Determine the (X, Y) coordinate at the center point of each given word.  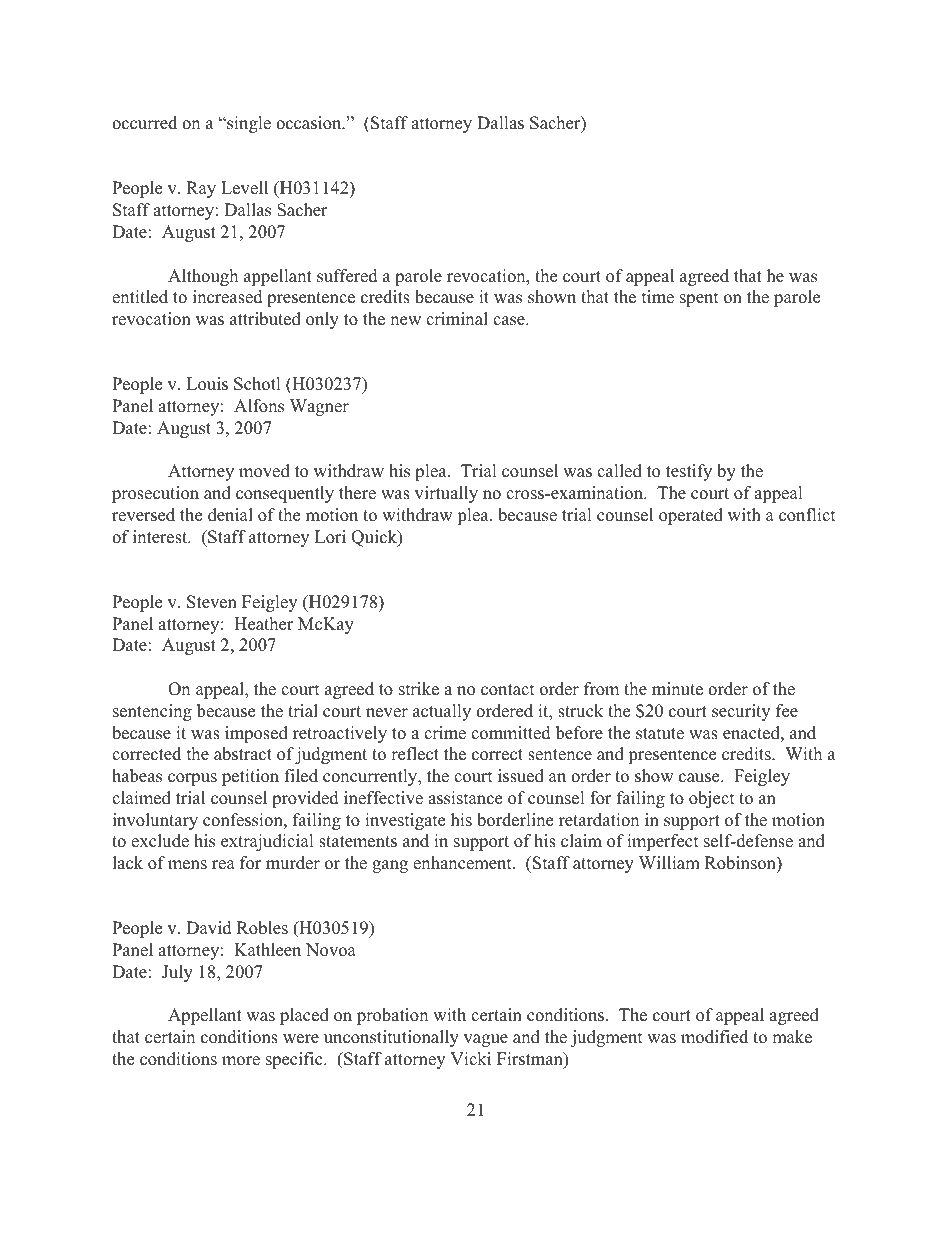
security (741, 712)
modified (714, 1037)
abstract (243, 754)
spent (699, 299)
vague (486, 1040)
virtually (446, 494)
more (241, 1061)
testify (689, 472)
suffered (347, 276)
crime (445, 733)
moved (264, 471)
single (248, 124)
